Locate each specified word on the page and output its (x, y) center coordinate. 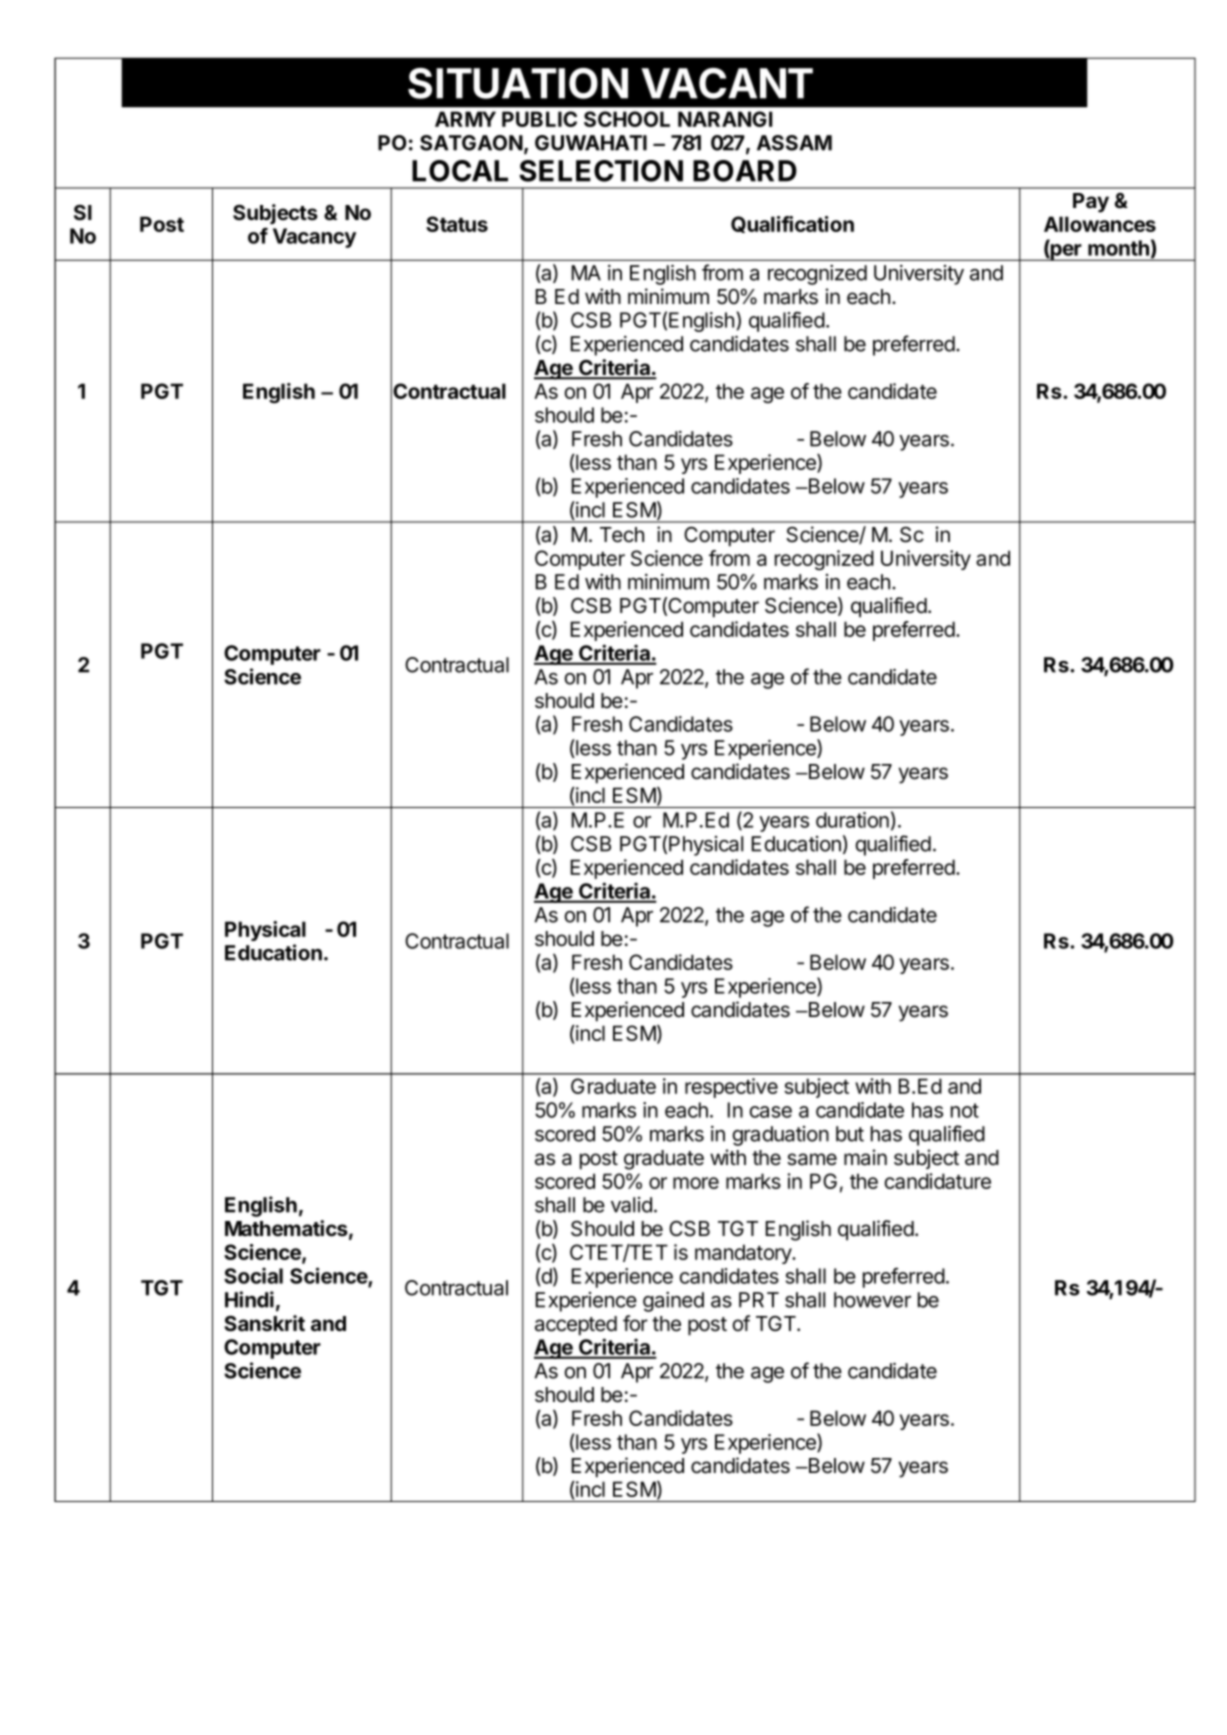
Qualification (792, 224)
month (1118, 248)
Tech (622, 535)
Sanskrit (264, 1323)
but (850, 1134)
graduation (781, 1136)
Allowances (1100, 224)
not (965, 1110)
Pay (1091, 203)
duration (852, 820)
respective (731, 1088)
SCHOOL (627, 119)
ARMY (465, 119)
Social (253, 1275)
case (771, 1112)
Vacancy (314, 238)
